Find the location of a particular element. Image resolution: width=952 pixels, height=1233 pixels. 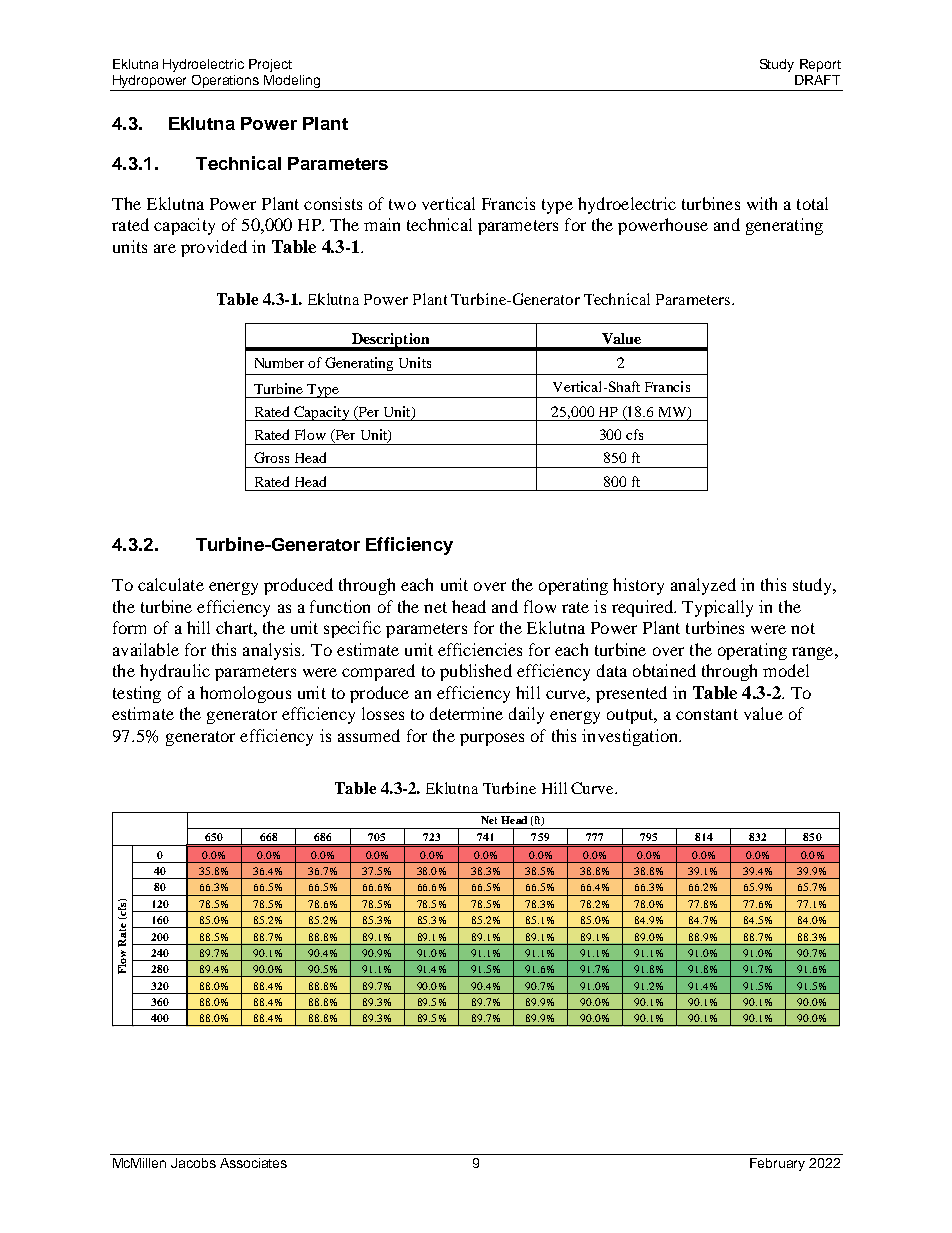

Jacobs is located at coordinates (193, 1163).
